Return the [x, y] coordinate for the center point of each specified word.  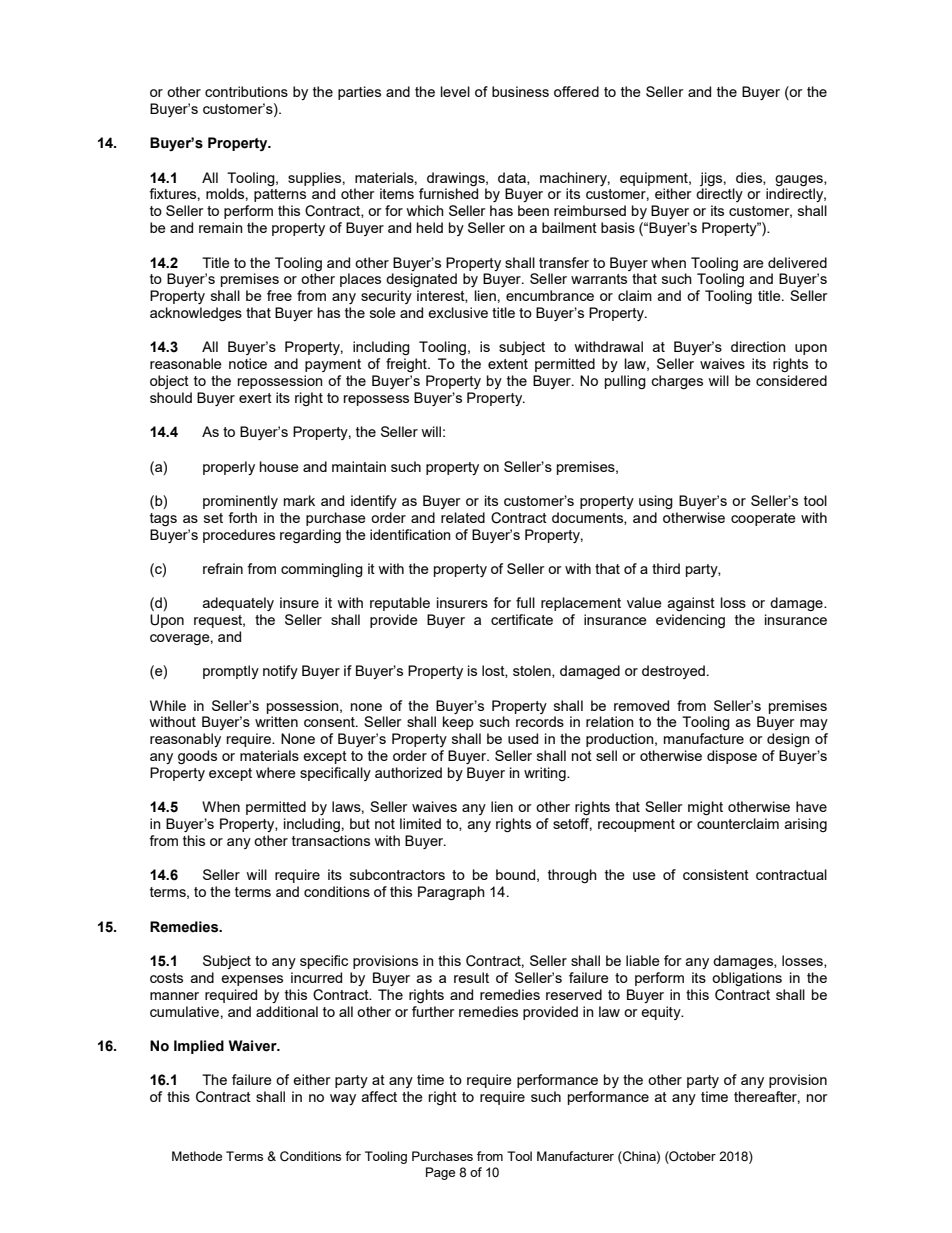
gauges [800, 180]
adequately [238, 604]
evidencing [690, 621]
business [520, 91]
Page [440, 1173]
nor [817, 1098]
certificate [522, 619]
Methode [197, 1156]
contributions [246, 91]
